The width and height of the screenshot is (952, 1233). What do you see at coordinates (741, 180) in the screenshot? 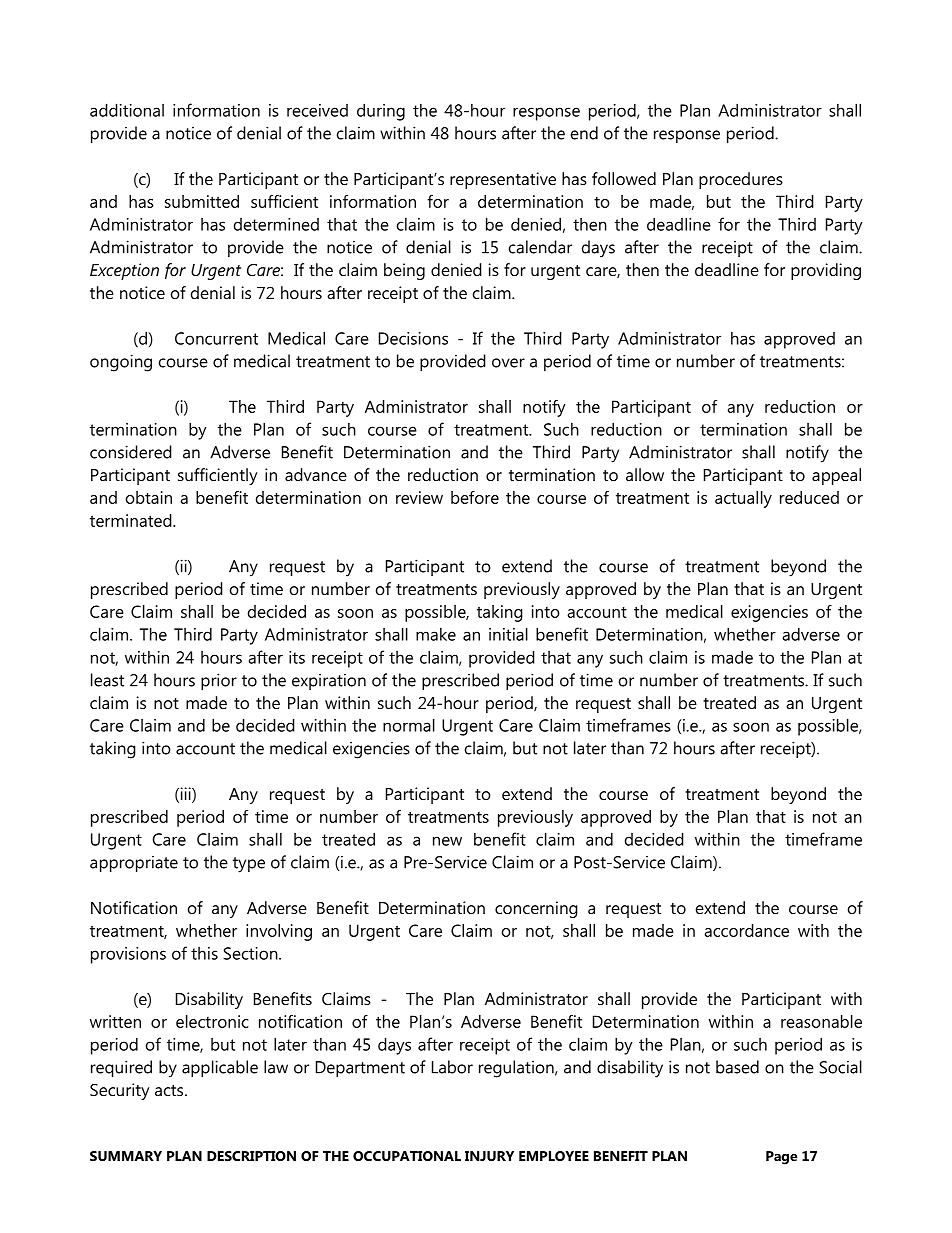
I see `procedures` at bounding box center [741, 180].
